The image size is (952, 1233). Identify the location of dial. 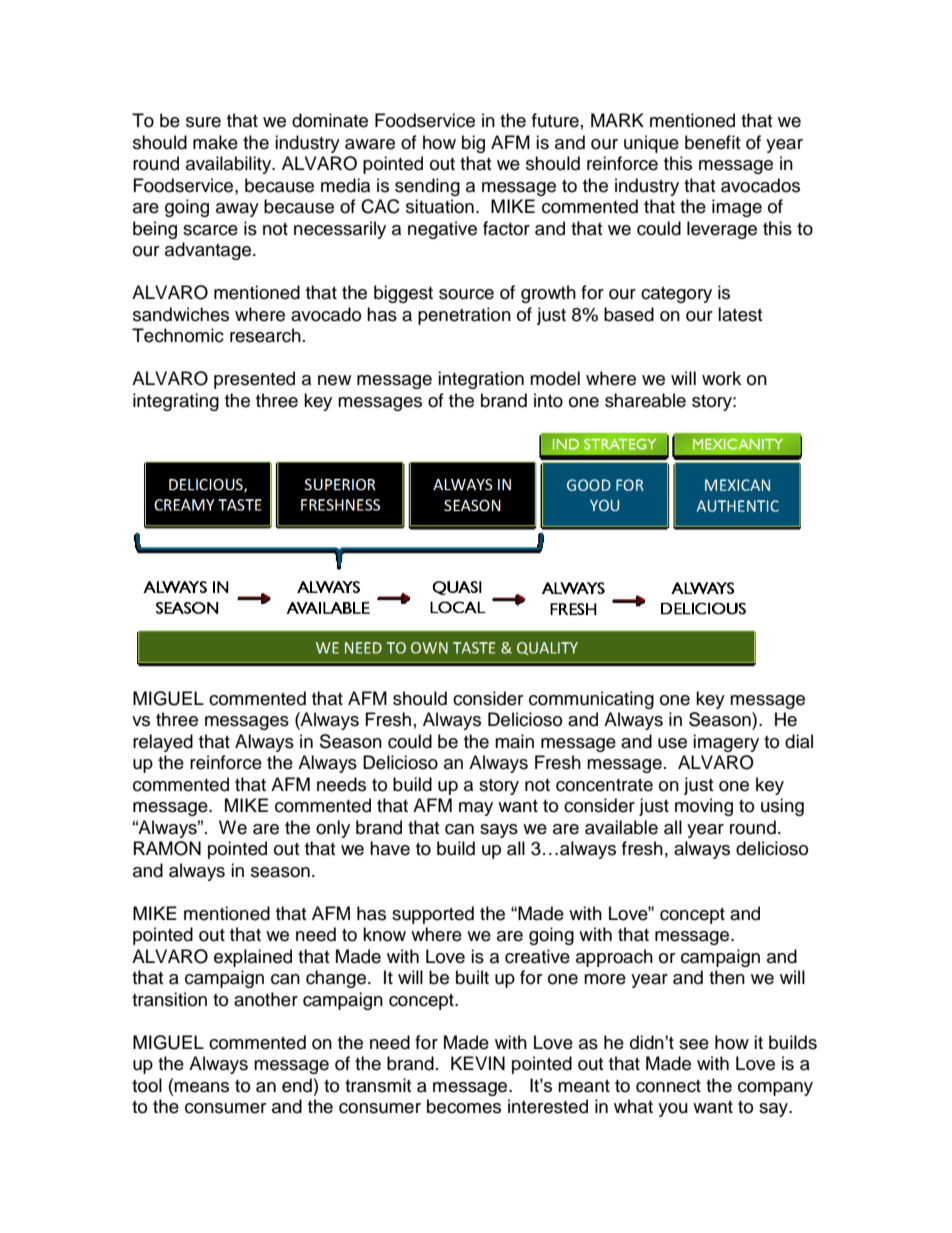
(799, 741).
